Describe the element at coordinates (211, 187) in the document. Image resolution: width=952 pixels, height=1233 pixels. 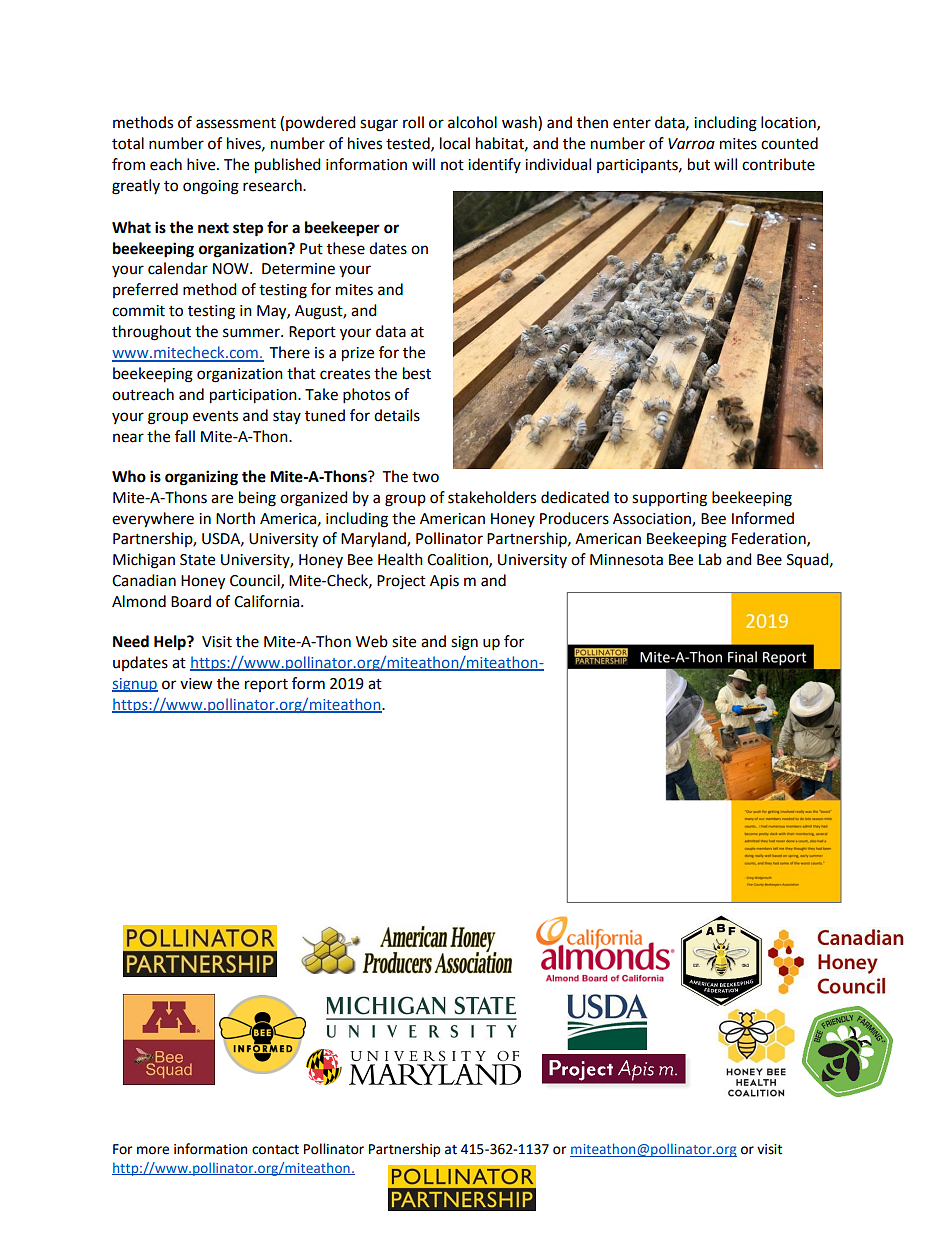
I see `ongoing` at that location.
